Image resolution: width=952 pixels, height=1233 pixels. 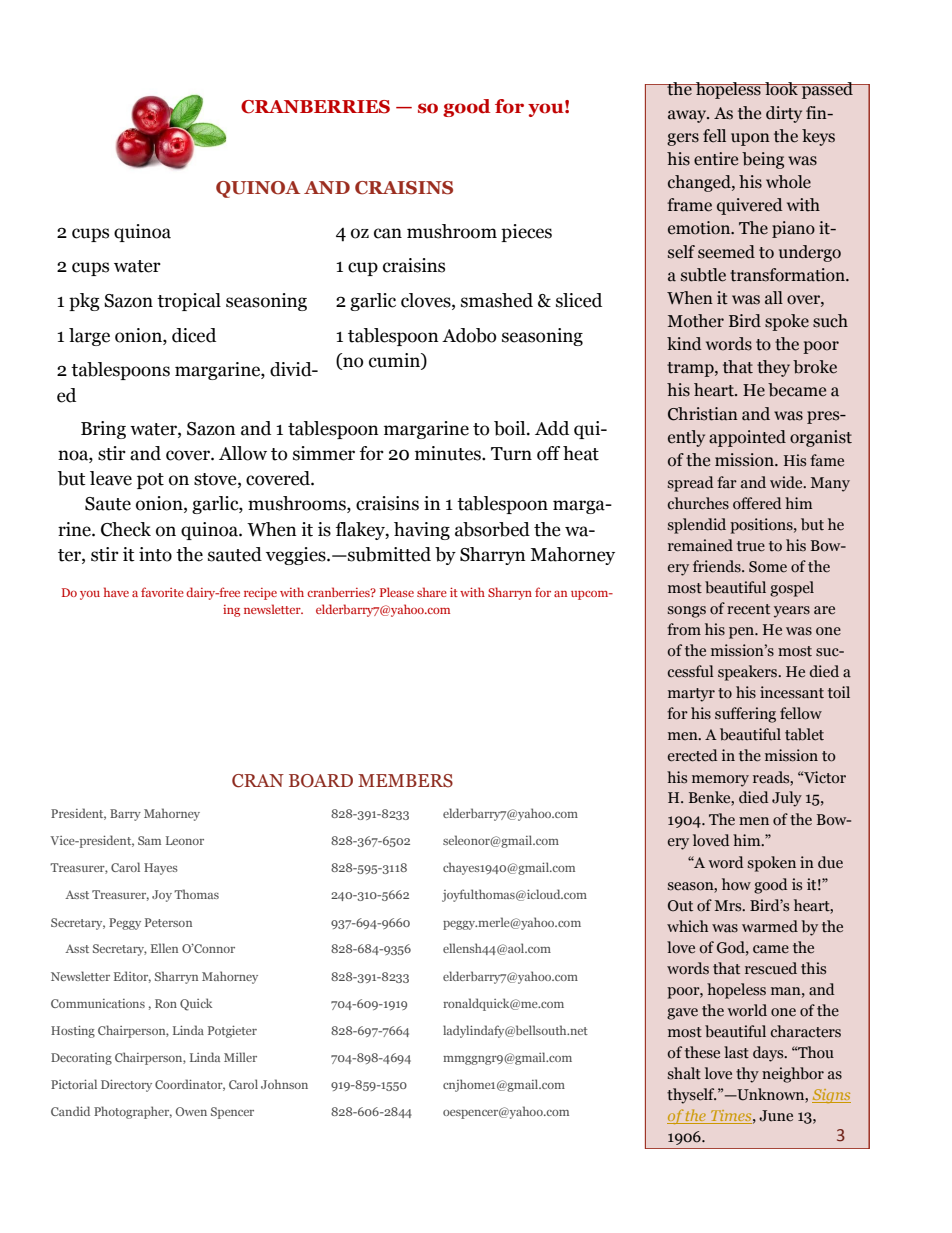 I want to click on recent, so click(x=748, y=609).
